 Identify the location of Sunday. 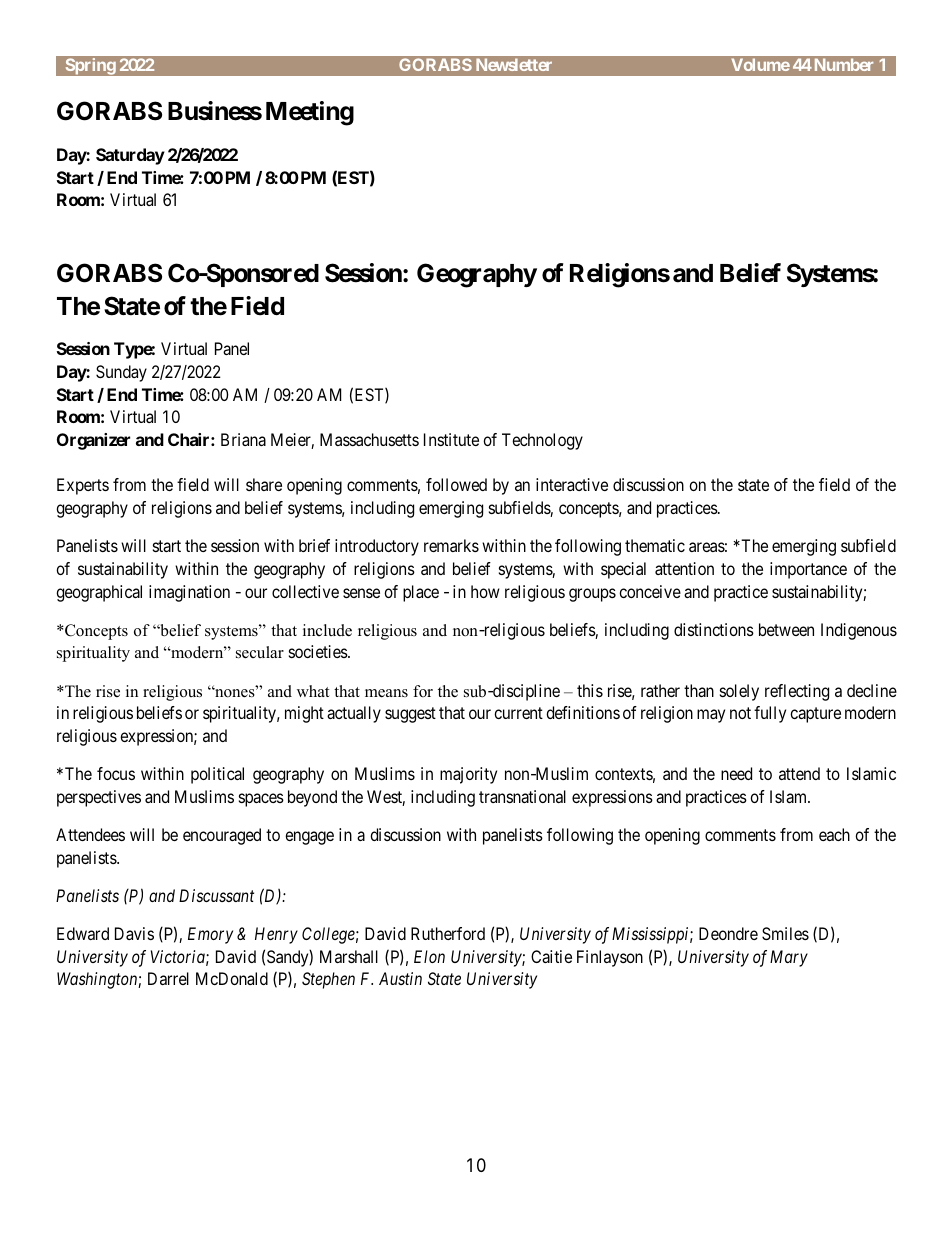
(121, 373).
